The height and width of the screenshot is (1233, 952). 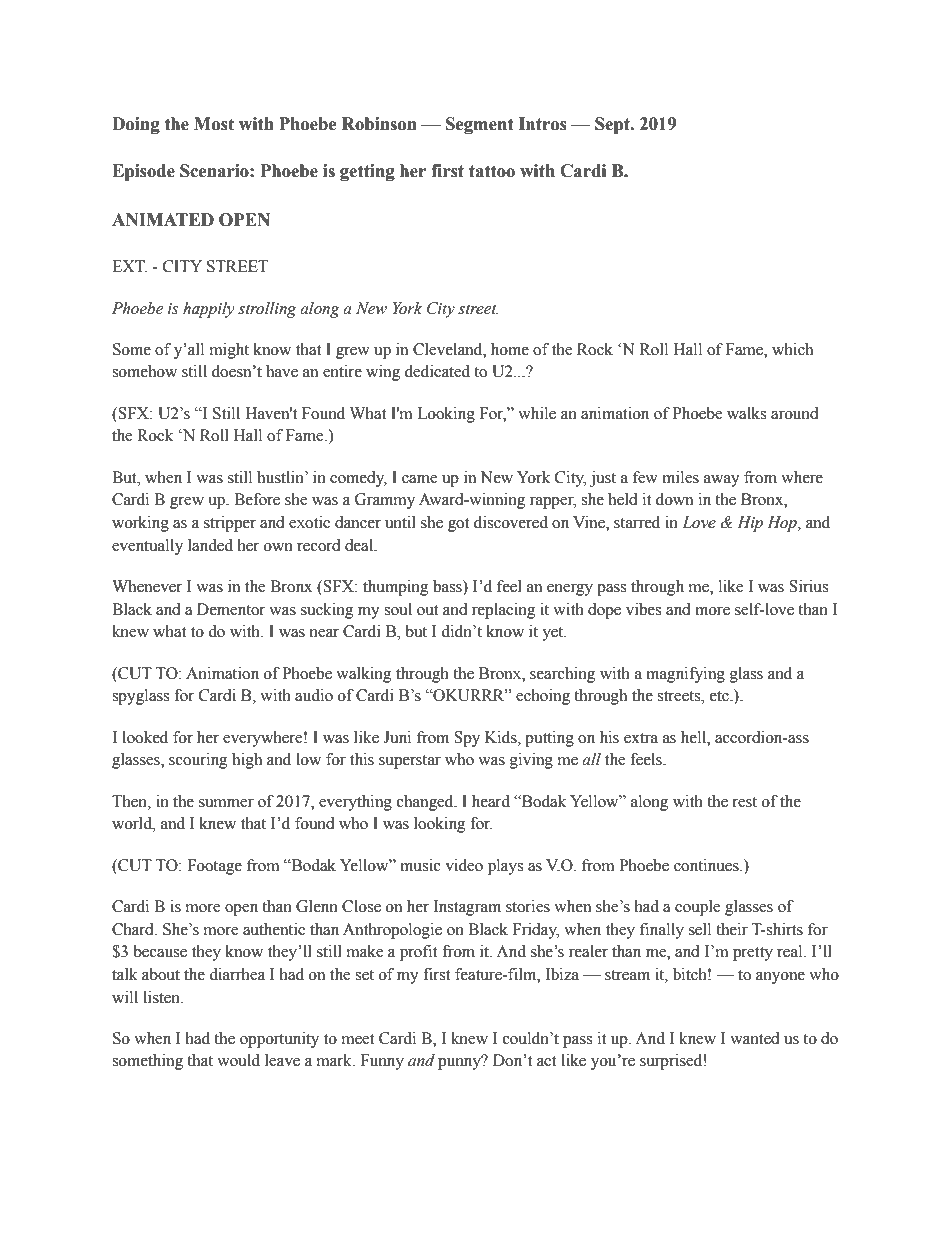 What do you see at coordinates (502, 737) in the screenshot?
I see `Kids` at bounding box center [502, 737].
